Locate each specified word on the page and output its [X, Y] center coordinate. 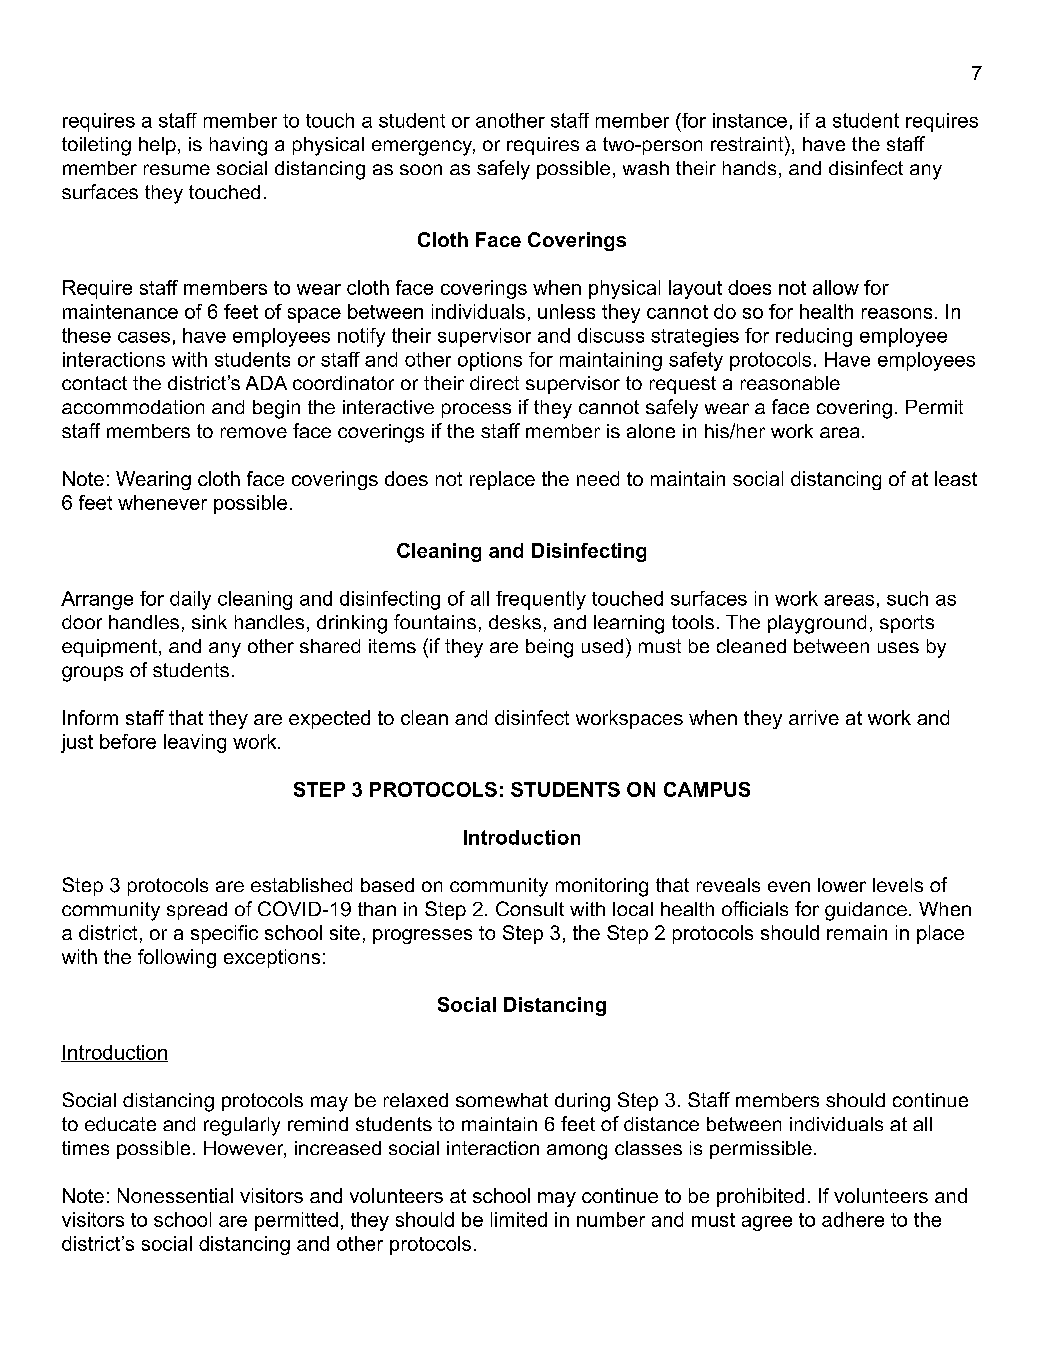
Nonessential [175, 1195]
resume [177, 169]
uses [898, 647]
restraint [748, 143]
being [549, 648]
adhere [853, 1219]
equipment [109, 648]
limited [519, 1219]
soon [421, 169]
